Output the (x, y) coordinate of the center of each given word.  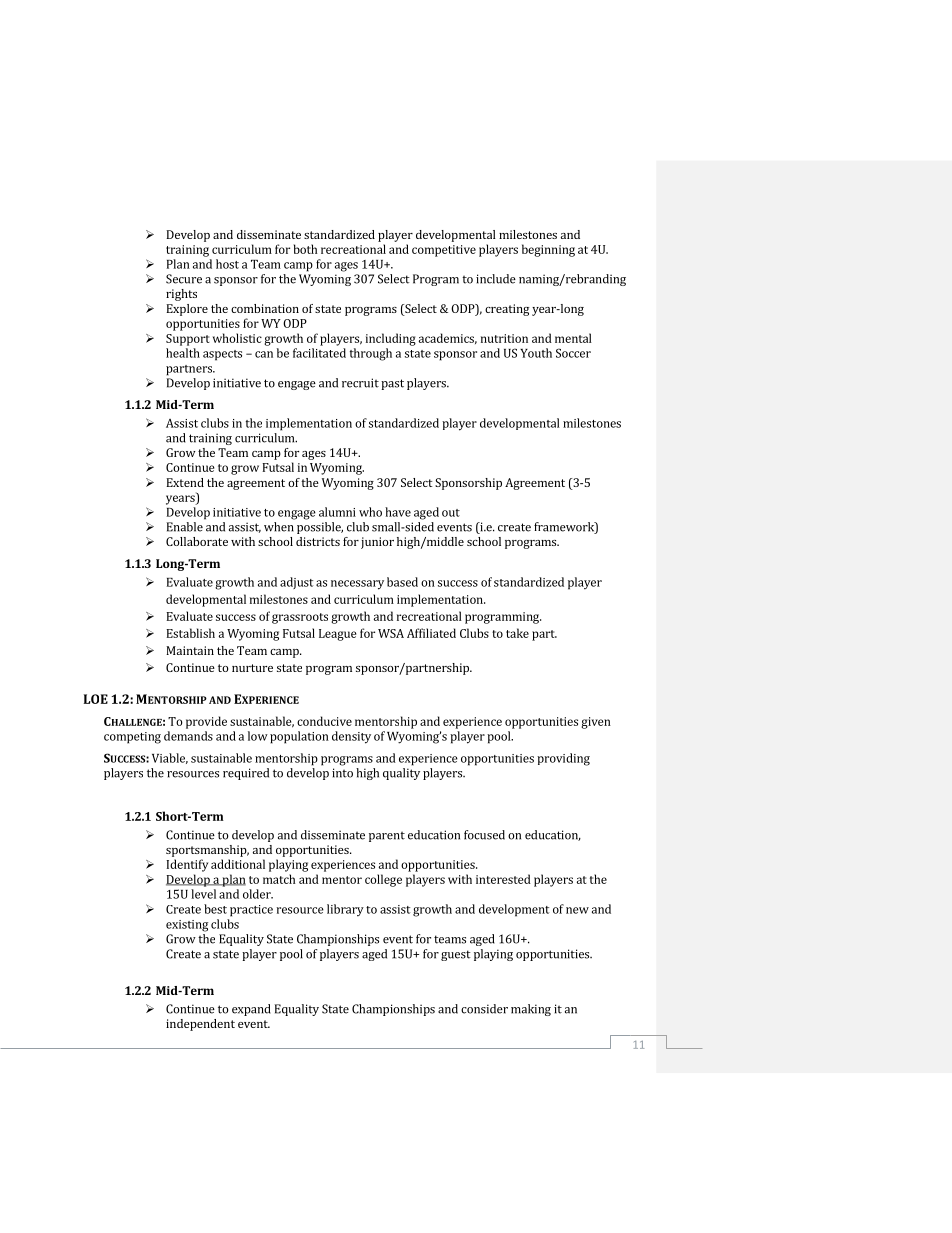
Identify (187, 865)
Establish (190, 633)
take (517, 633)
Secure (184, 279)
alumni (337, 512)
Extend (185, 482)
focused (484, 835)
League (337, 635)
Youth (536, 353)
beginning (548, 250)
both (305, 249)
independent (200, 1025)
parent (387, 836)
